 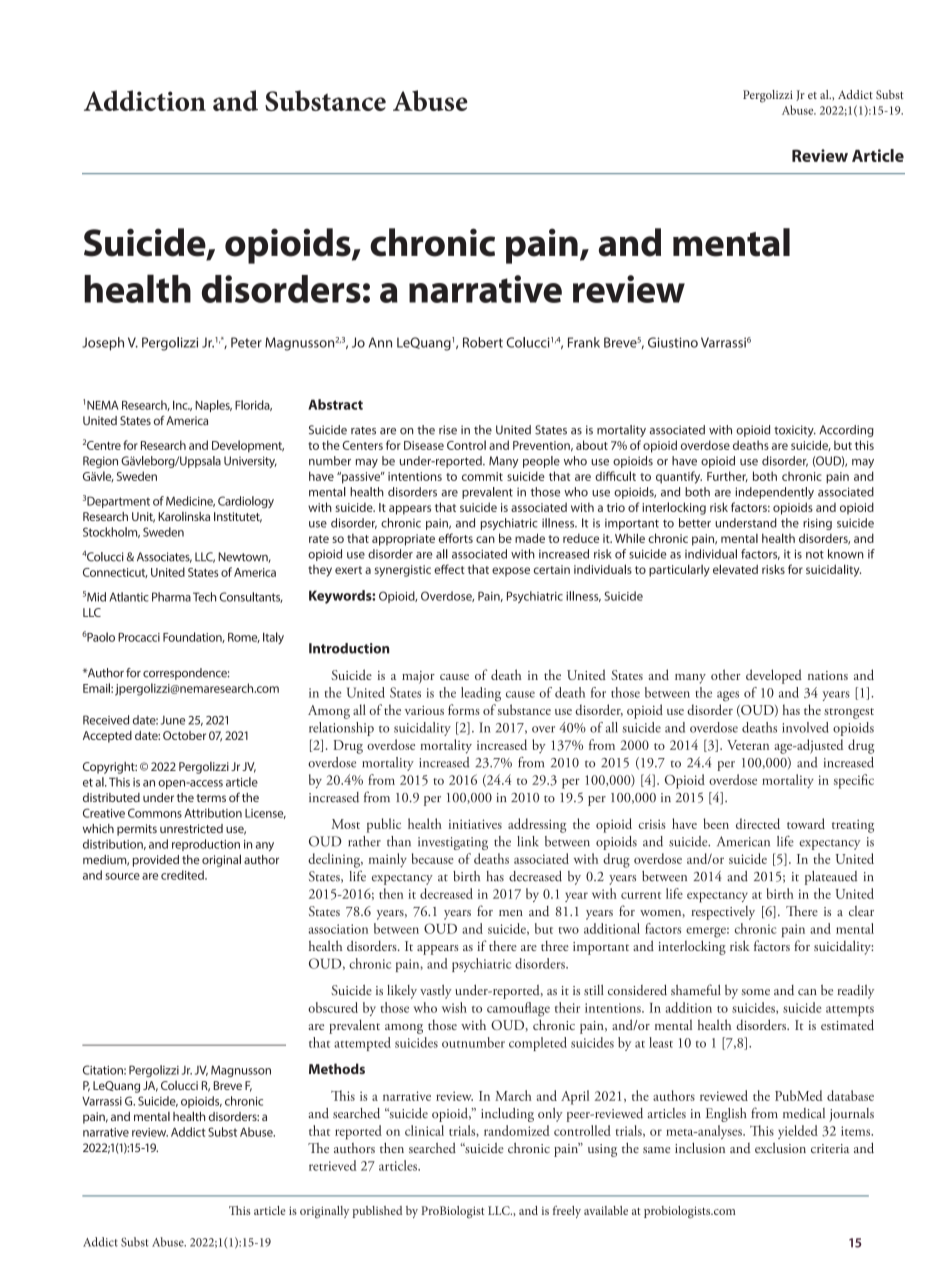 What do you see at coordinates (795, 431) in the screenshot?
I see `toxicity` at bounding box center [795, 431].
